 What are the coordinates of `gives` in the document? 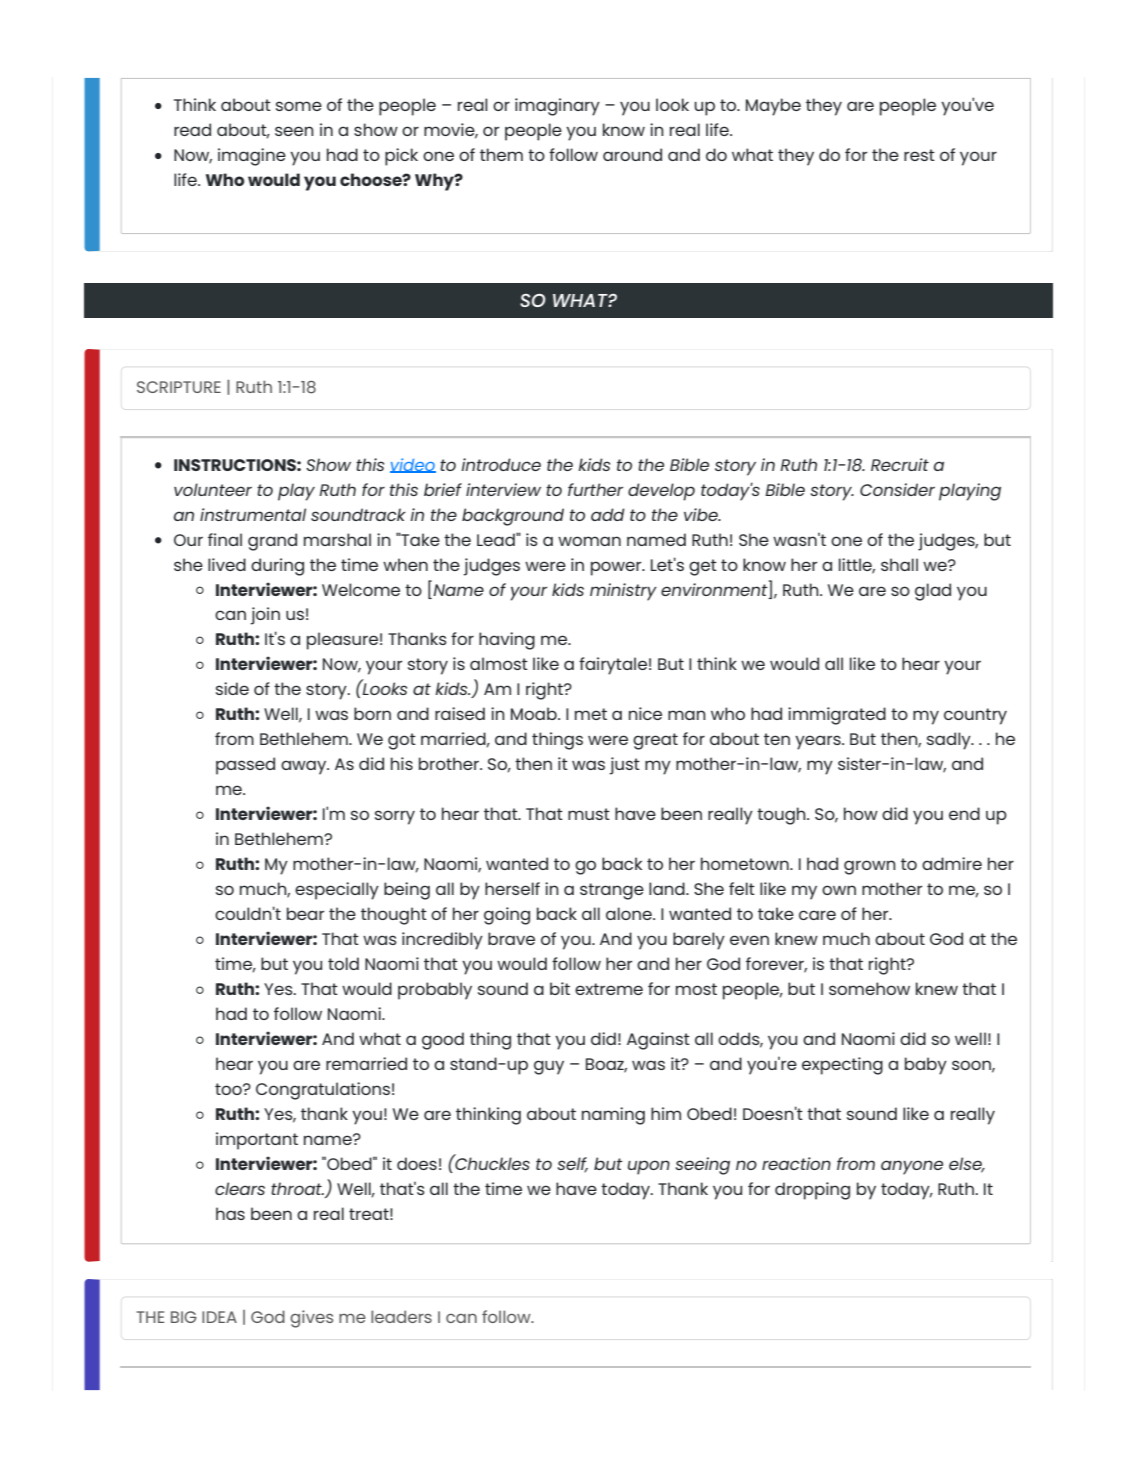 It's located at (311, 1319).
